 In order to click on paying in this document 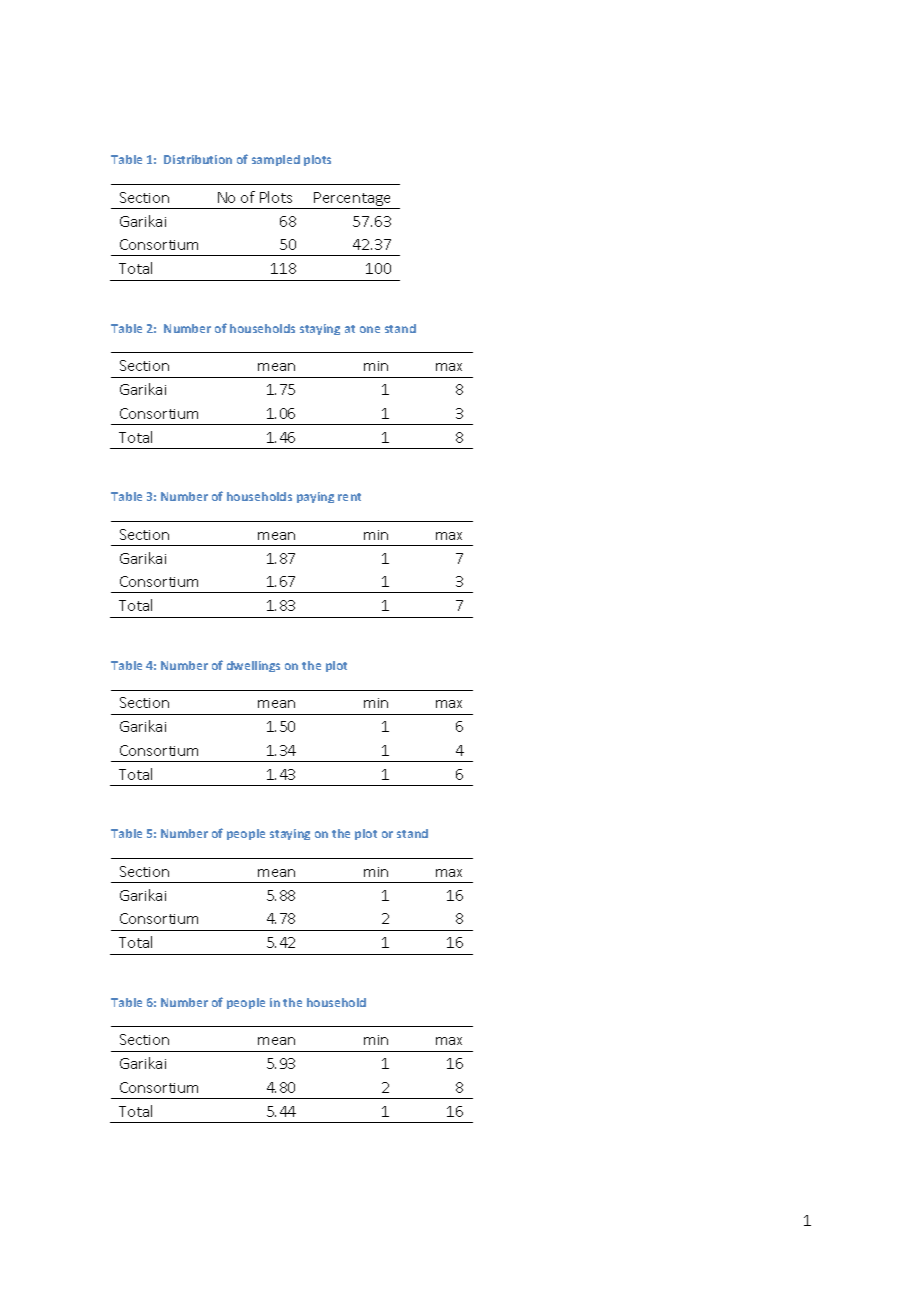, I will do `click(315, 497)`.
